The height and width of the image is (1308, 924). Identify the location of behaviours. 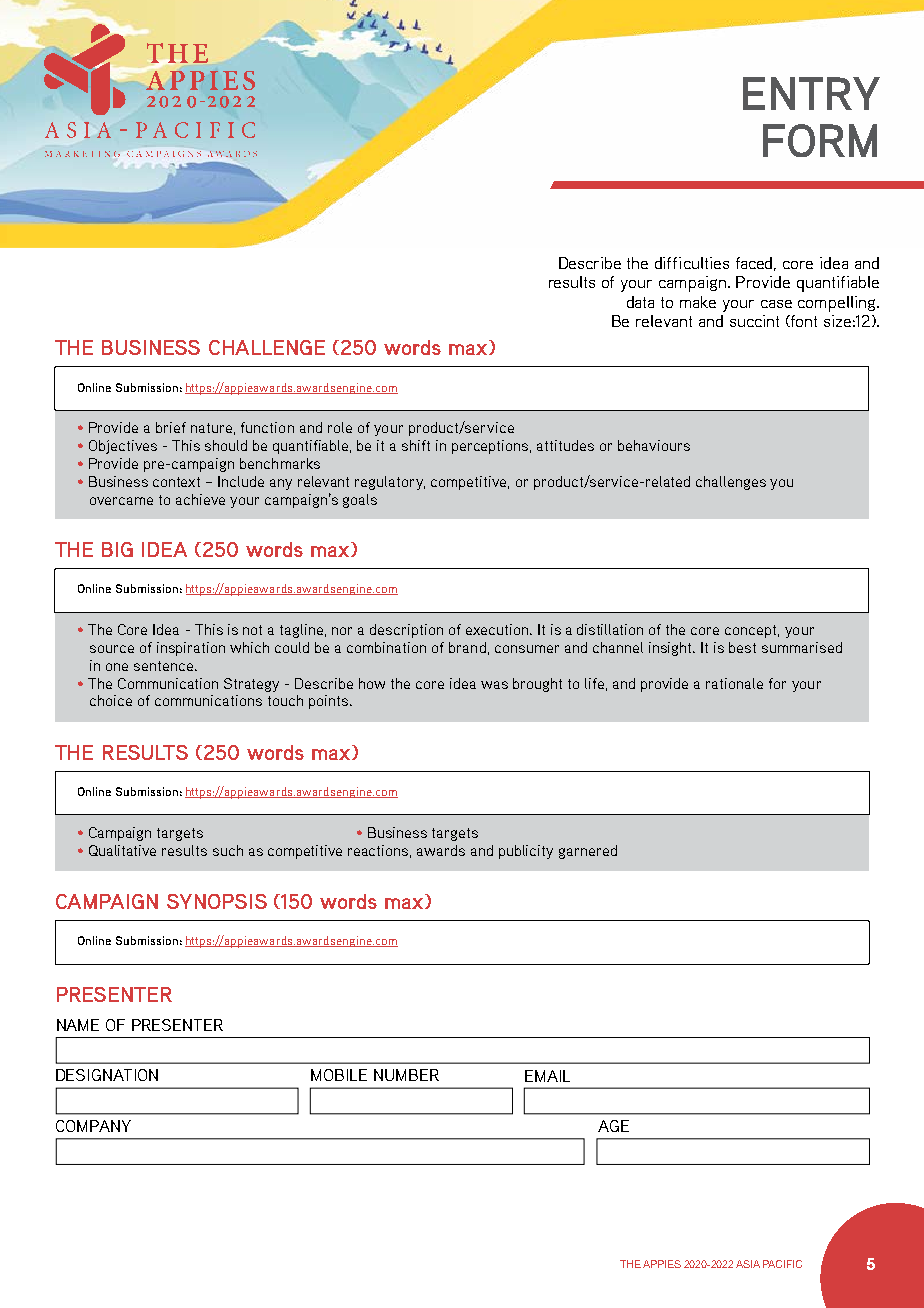
(654, 445).
